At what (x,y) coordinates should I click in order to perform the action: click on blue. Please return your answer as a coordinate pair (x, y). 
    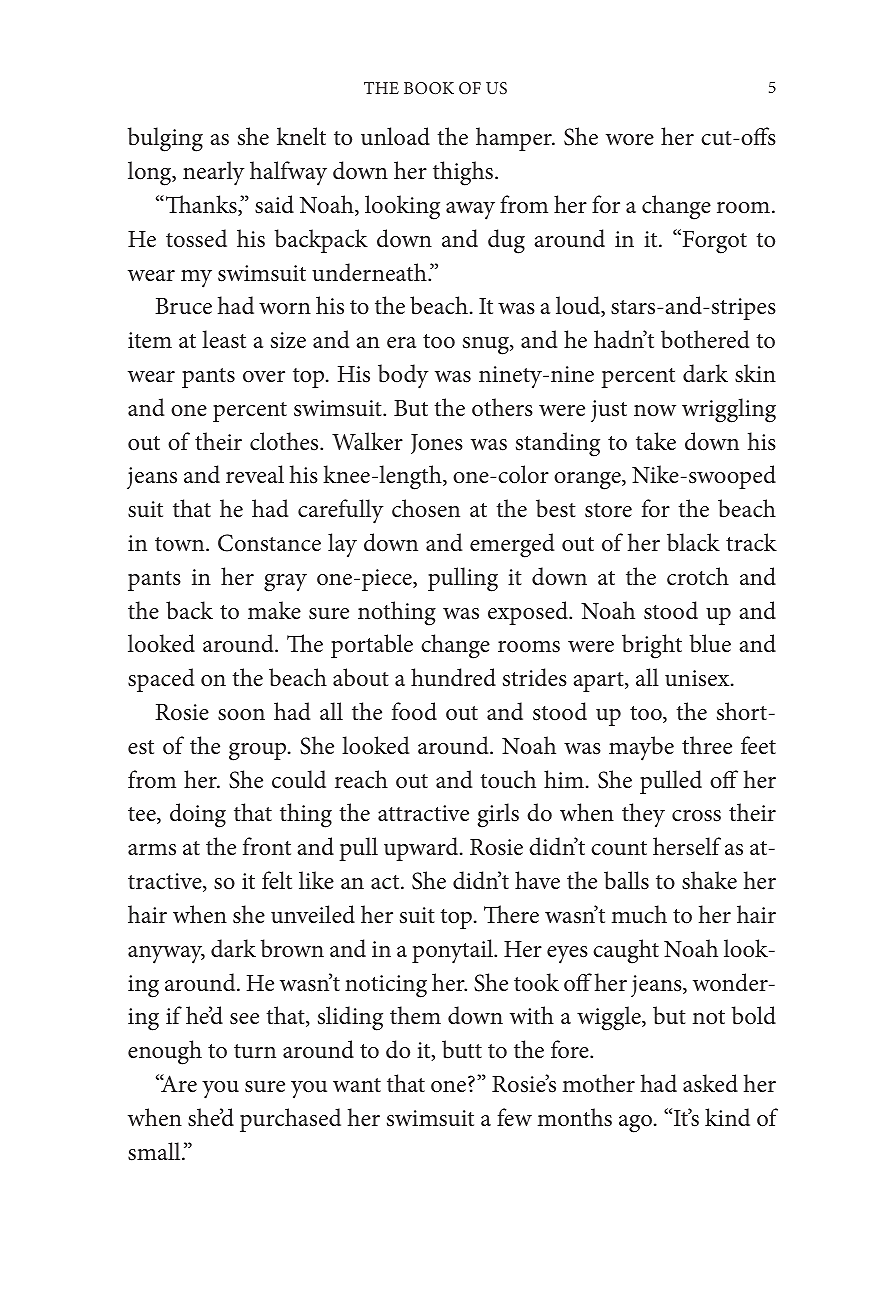
    Looking at the image, I should click on (710, 643).
